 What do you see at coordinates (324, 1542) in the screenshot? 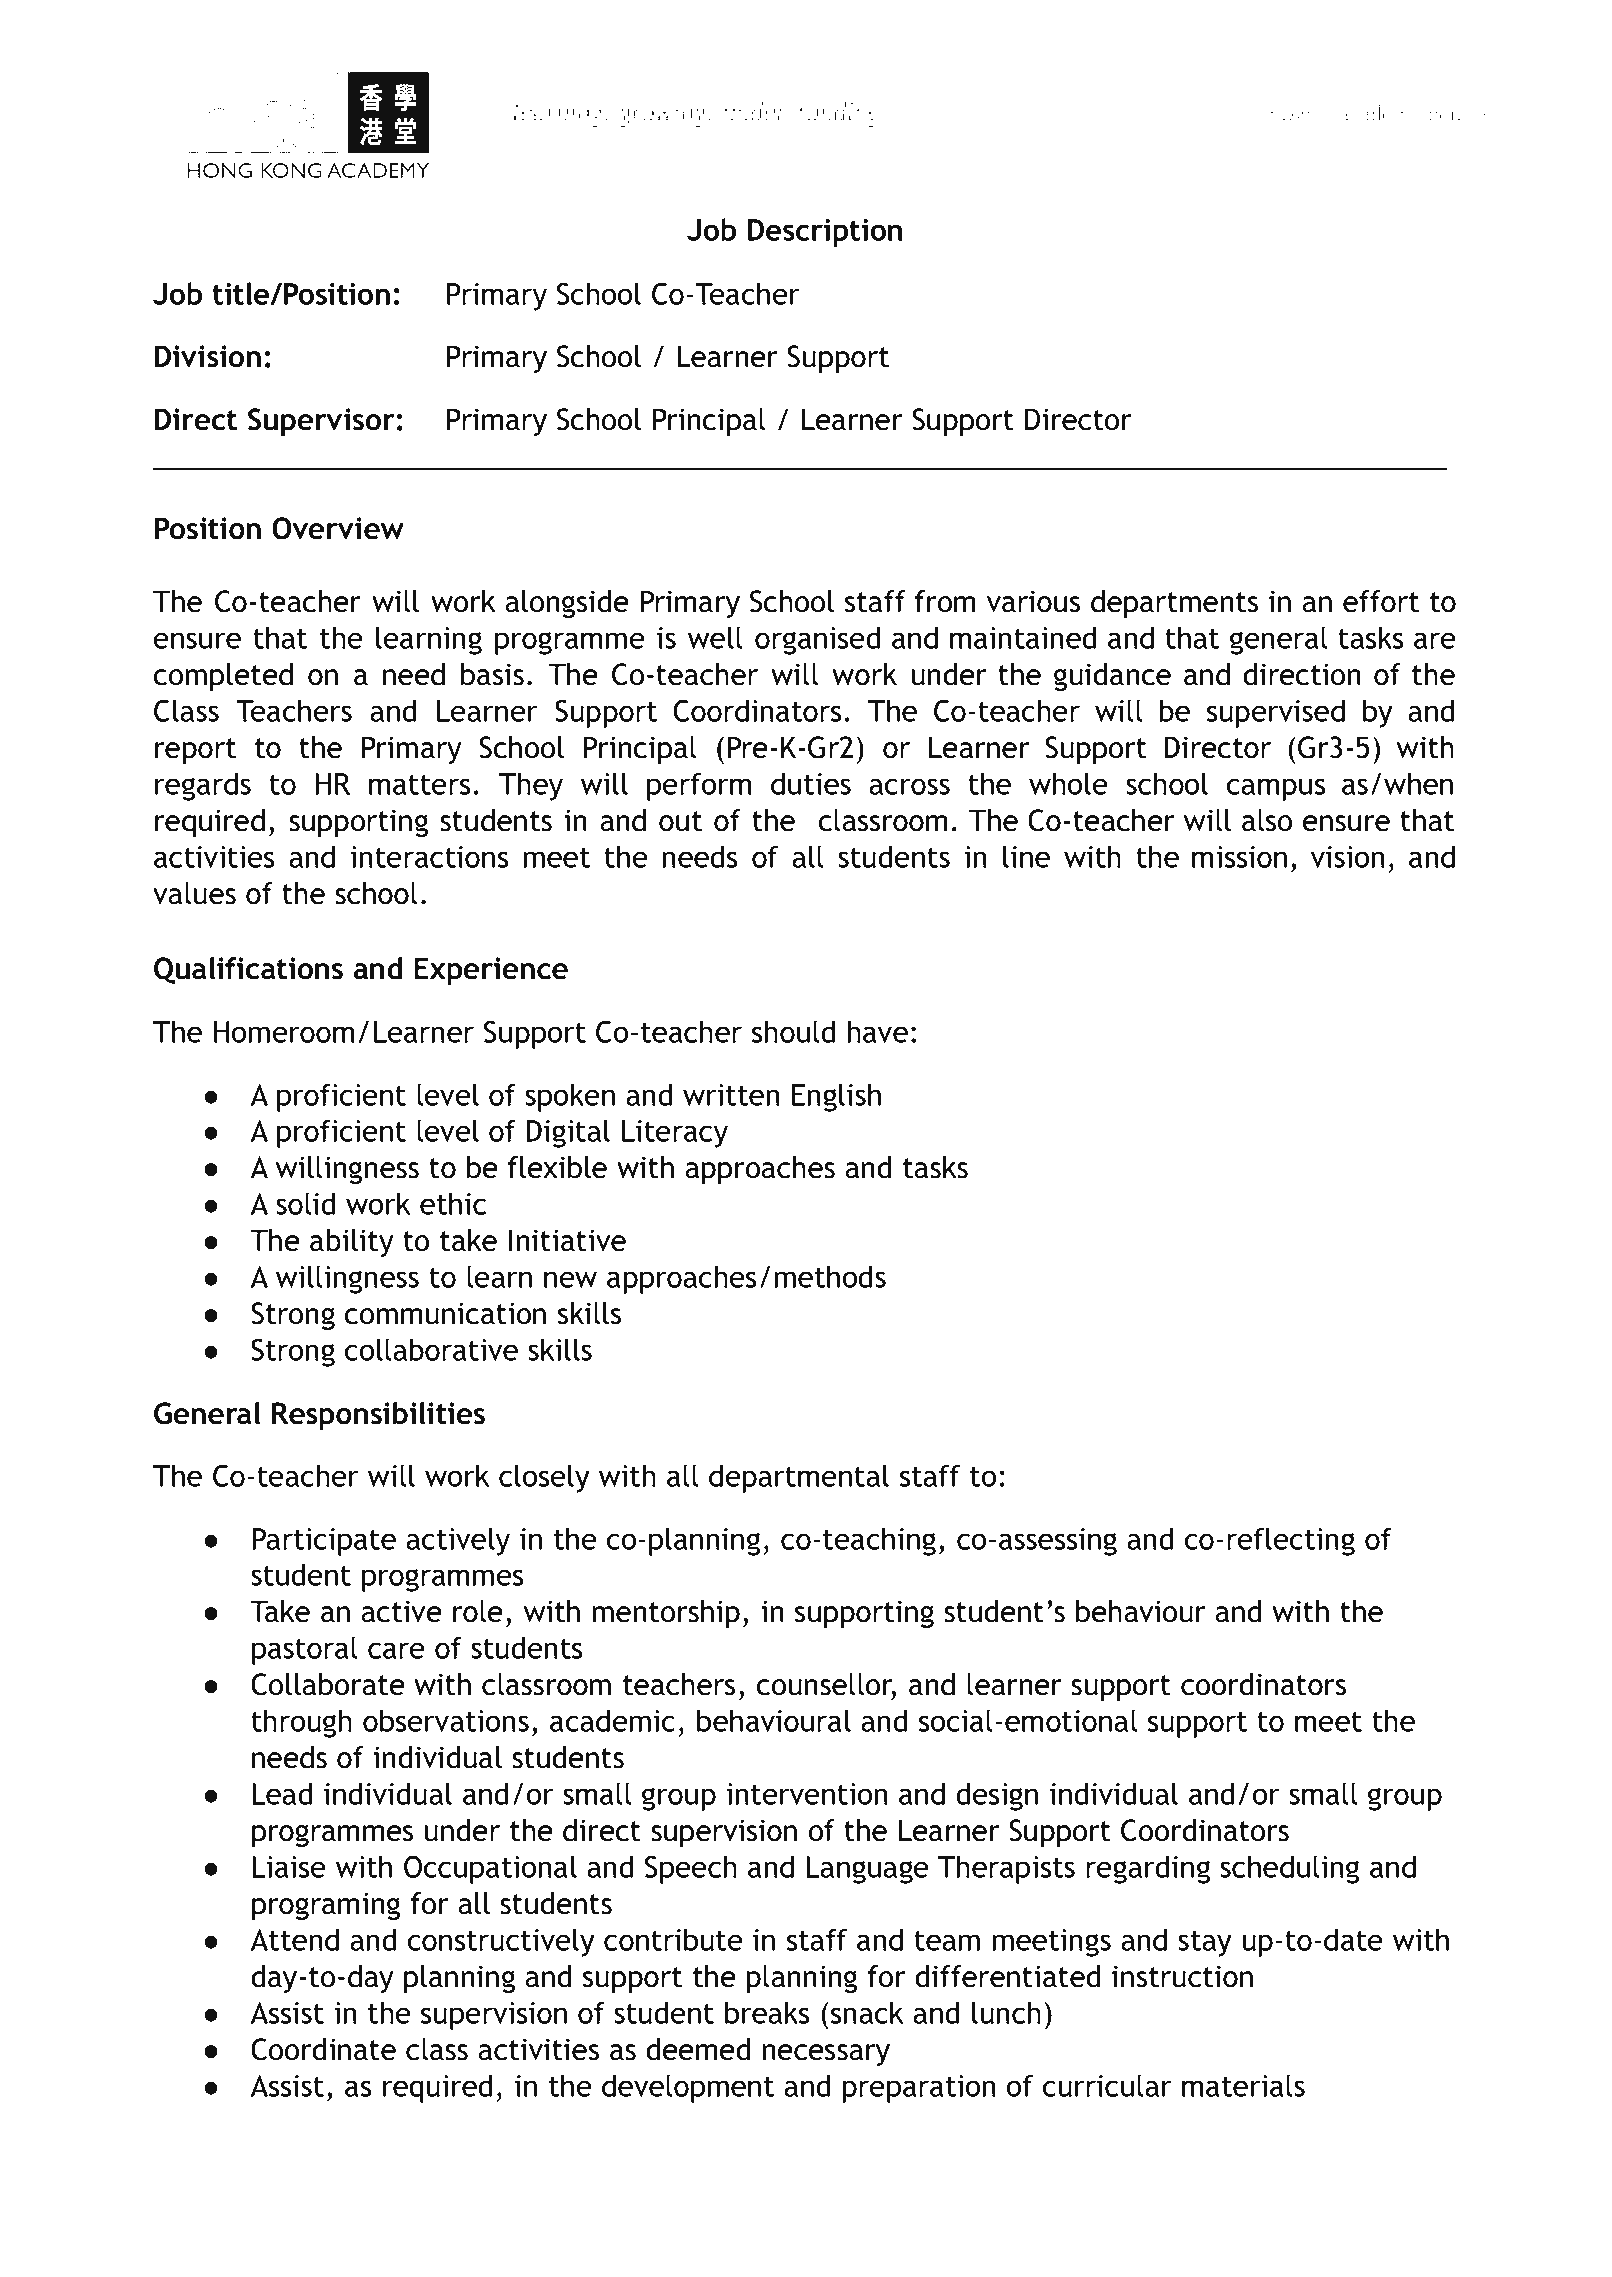
I see `Participate` at bounding box center [324, 1542].
